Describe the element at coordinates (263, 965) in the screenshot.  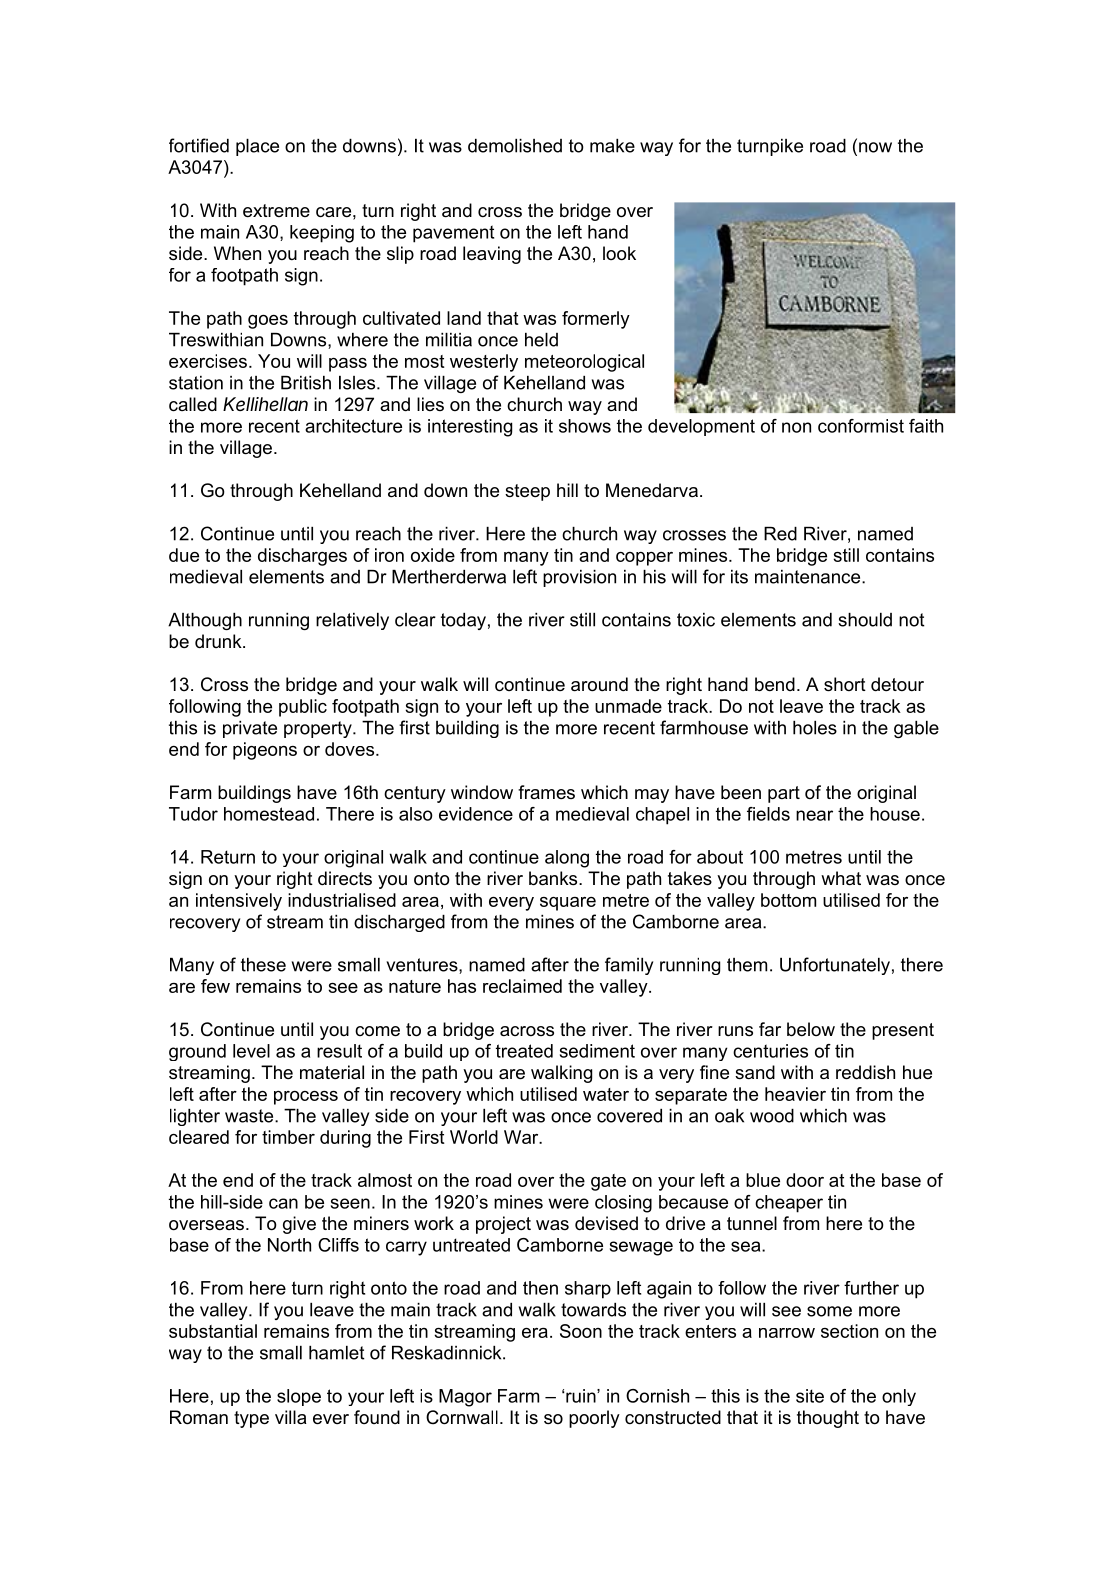
I see `these` at that location.
